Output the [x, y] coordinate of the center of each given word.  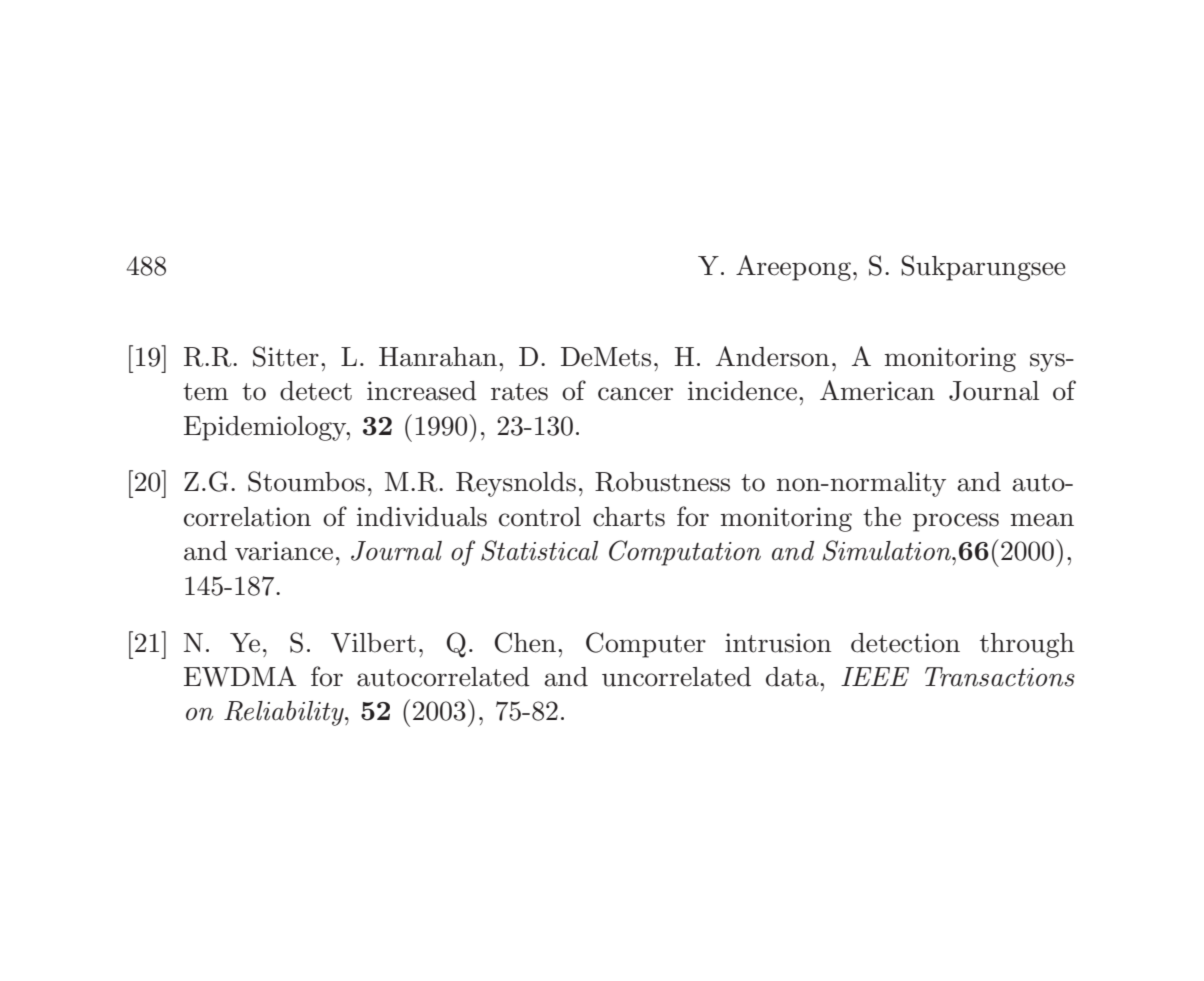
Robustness [662, 482]
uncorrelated [676, 677]
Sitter [286, 356]
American [877, 390]
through [1027, 645]
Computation [685, 553]
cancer [635, 394]
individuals [422, 517]
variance [284, 551]
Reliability [285, 713]
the [882, 517]
